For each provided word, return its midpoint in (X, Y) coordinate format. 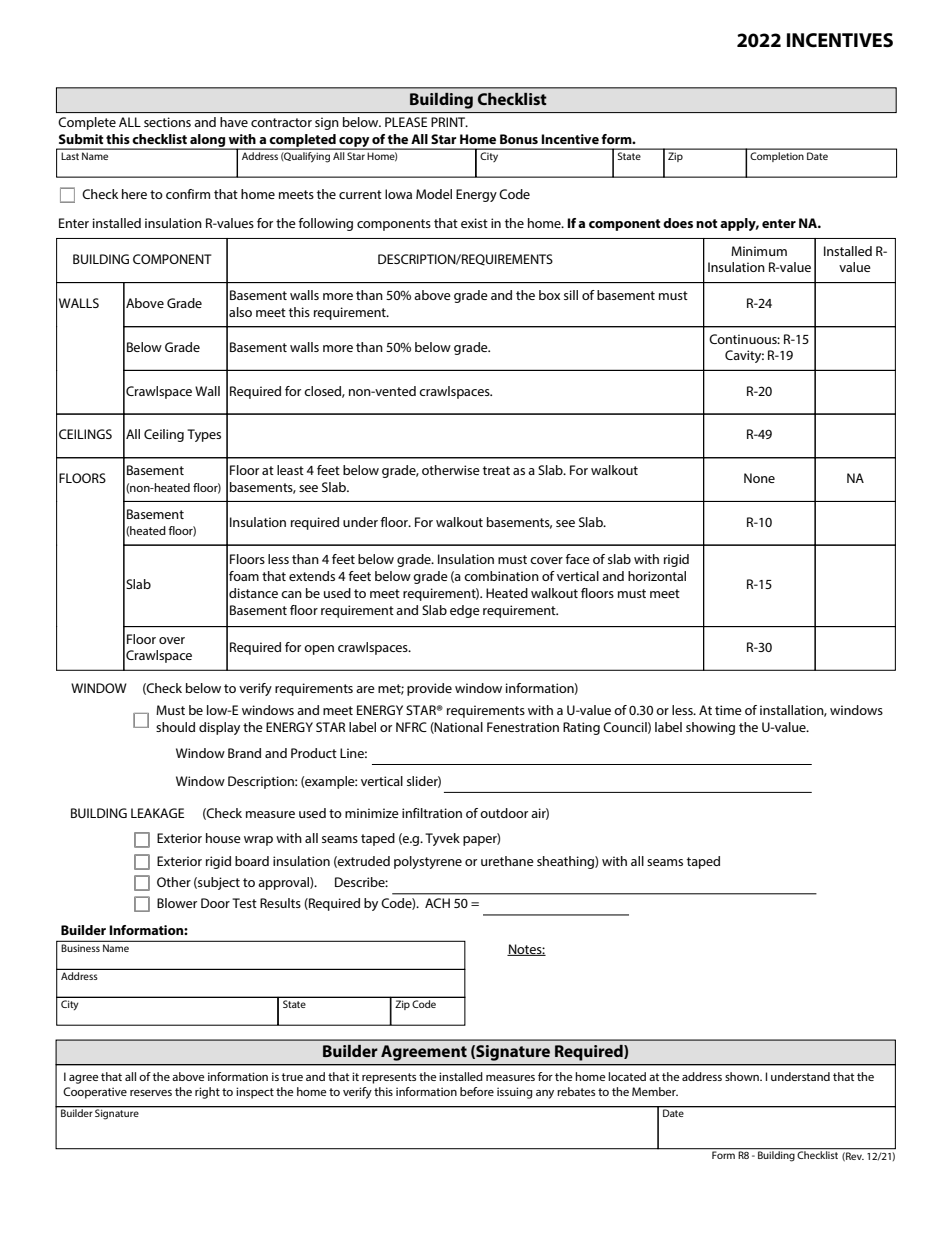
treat (496, 470)
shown (743, 1076)
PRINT (449, 122)
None (759, 478)
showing (710, 728)
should (175, 727)
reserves (151, 1093)
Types (204, 435)
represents (389, 1078)
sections (167, 122)
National (458, 728)
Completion (777, 155)
